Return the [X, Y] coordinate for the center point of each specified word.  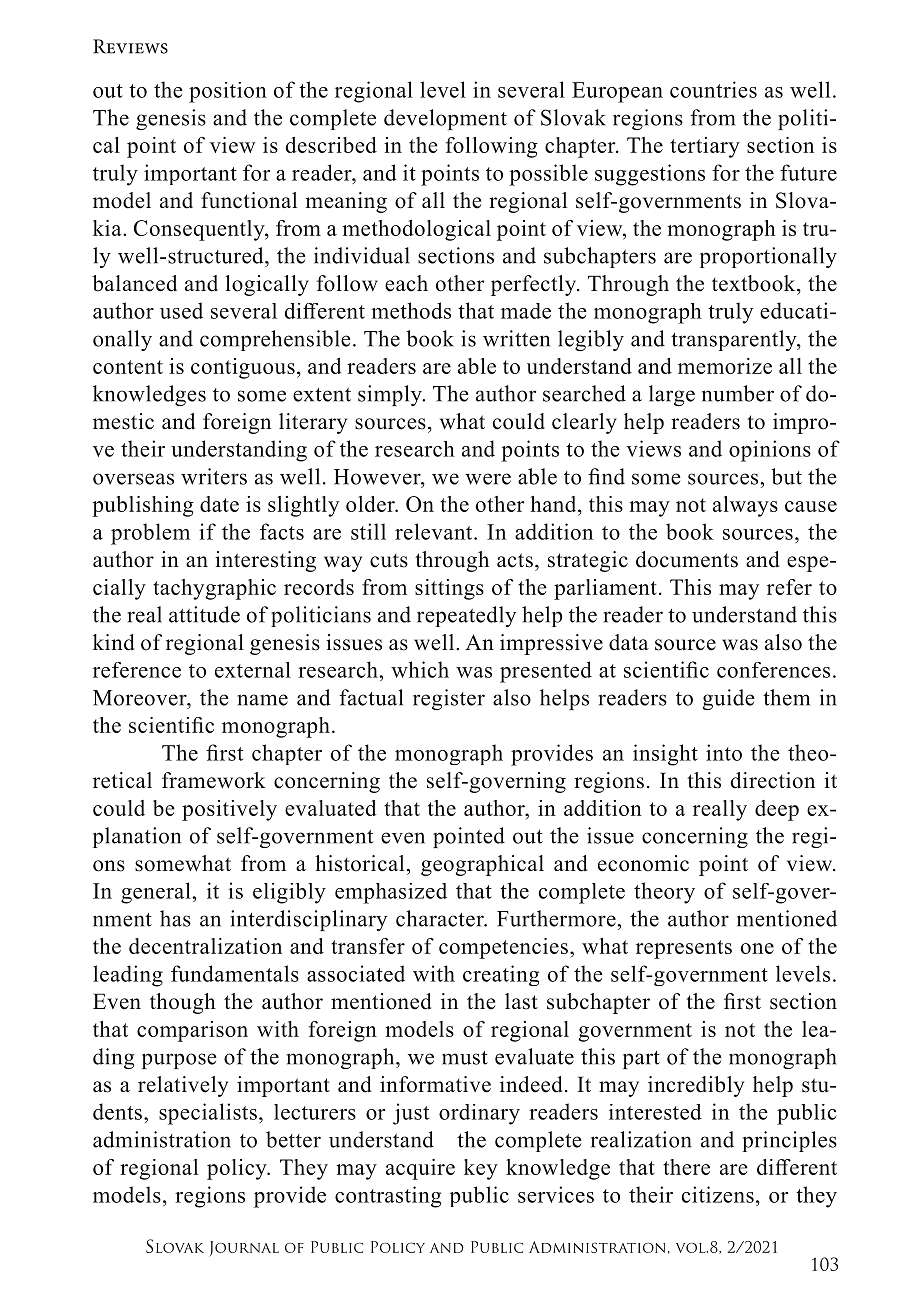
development [445, 119]
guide [729, 699]
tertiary [705, 147]
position [228, 92]
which [420, 669]
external [253, 670]
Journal [244, 1249]
